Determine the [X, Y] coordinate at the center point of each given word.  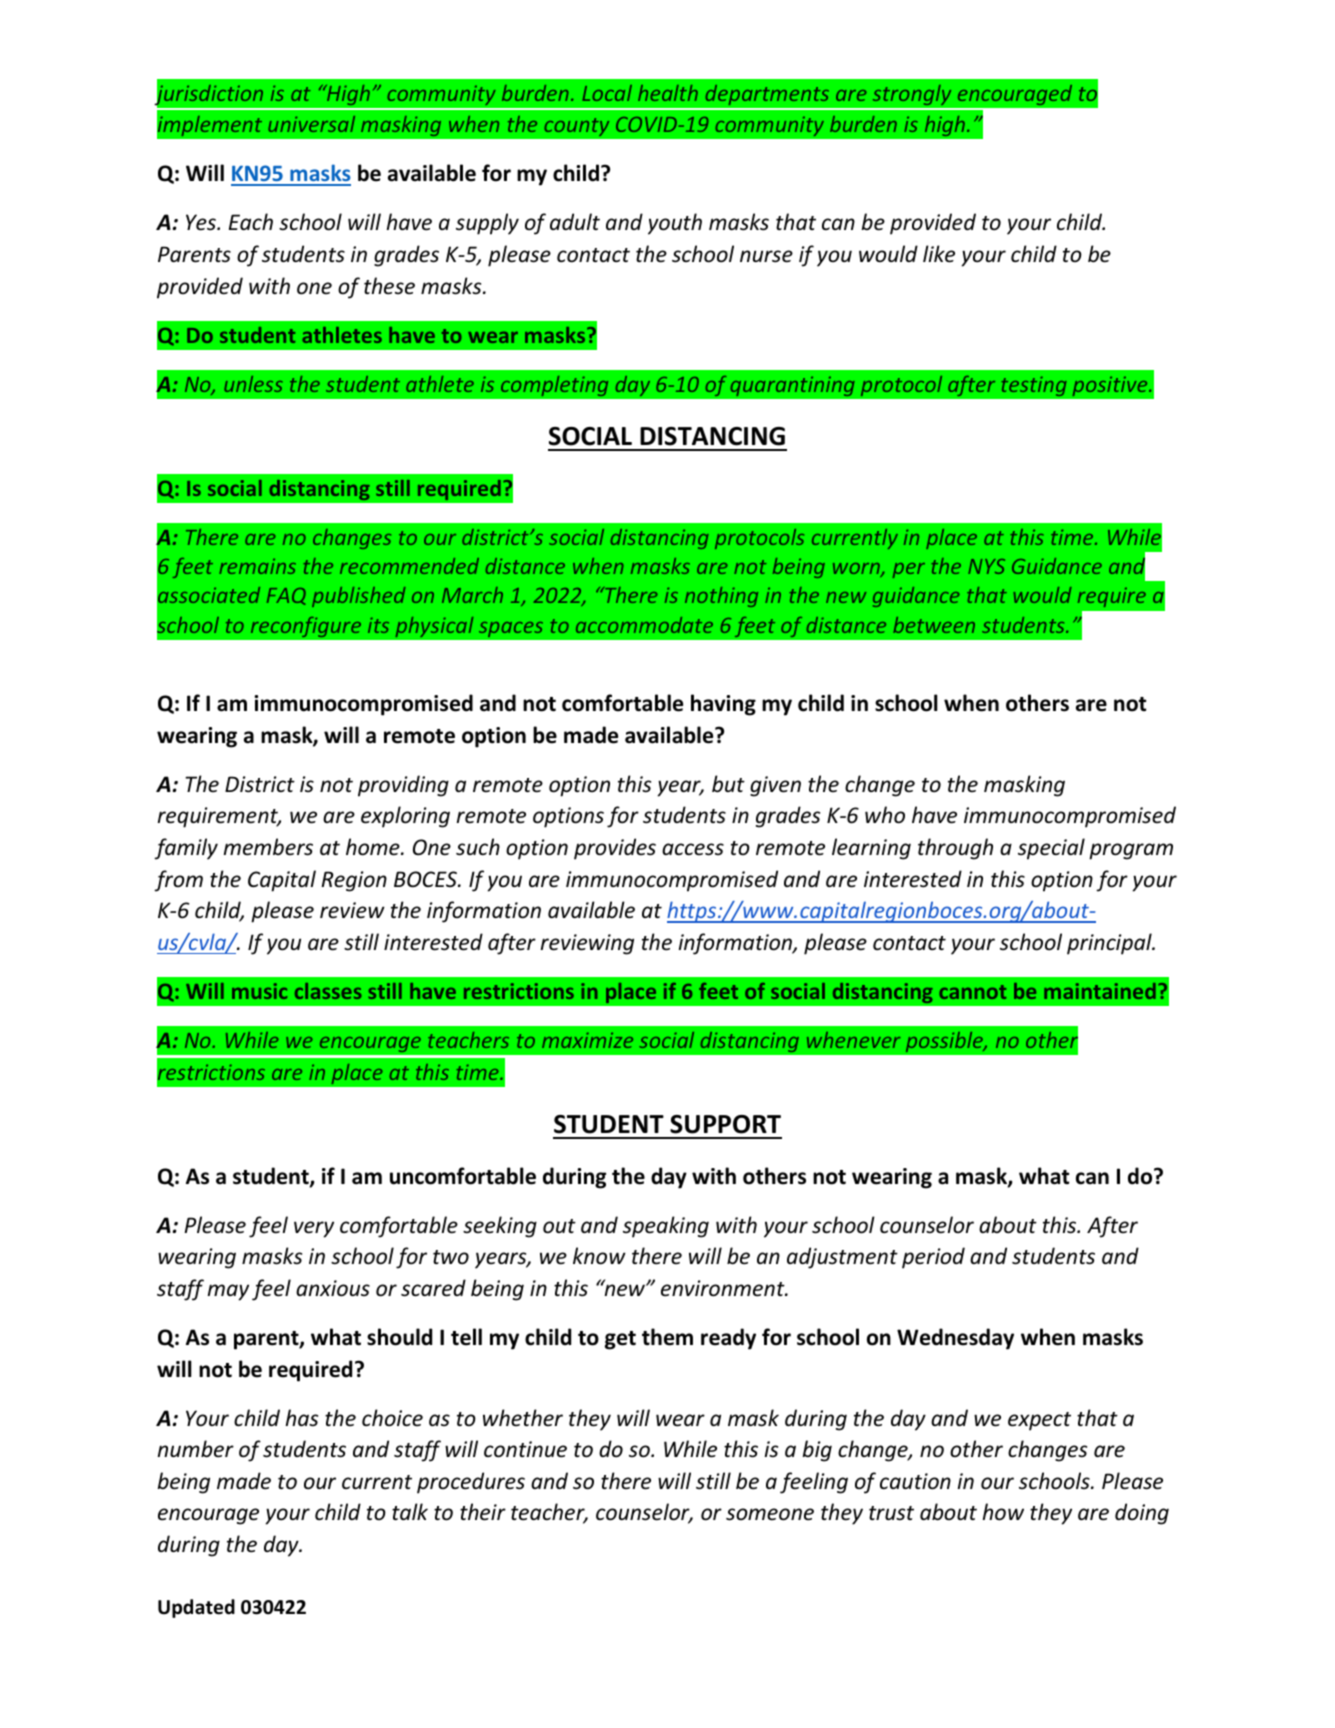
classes [328, 991]
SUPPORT [725, 1124]
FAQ [286, 596]
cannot [972, 992]
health [668, 93]
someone [770, 1514]
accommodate [644, 625]
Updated [196, 1608]
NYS [986, 566]
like [939, 254]
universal [311, 124]
